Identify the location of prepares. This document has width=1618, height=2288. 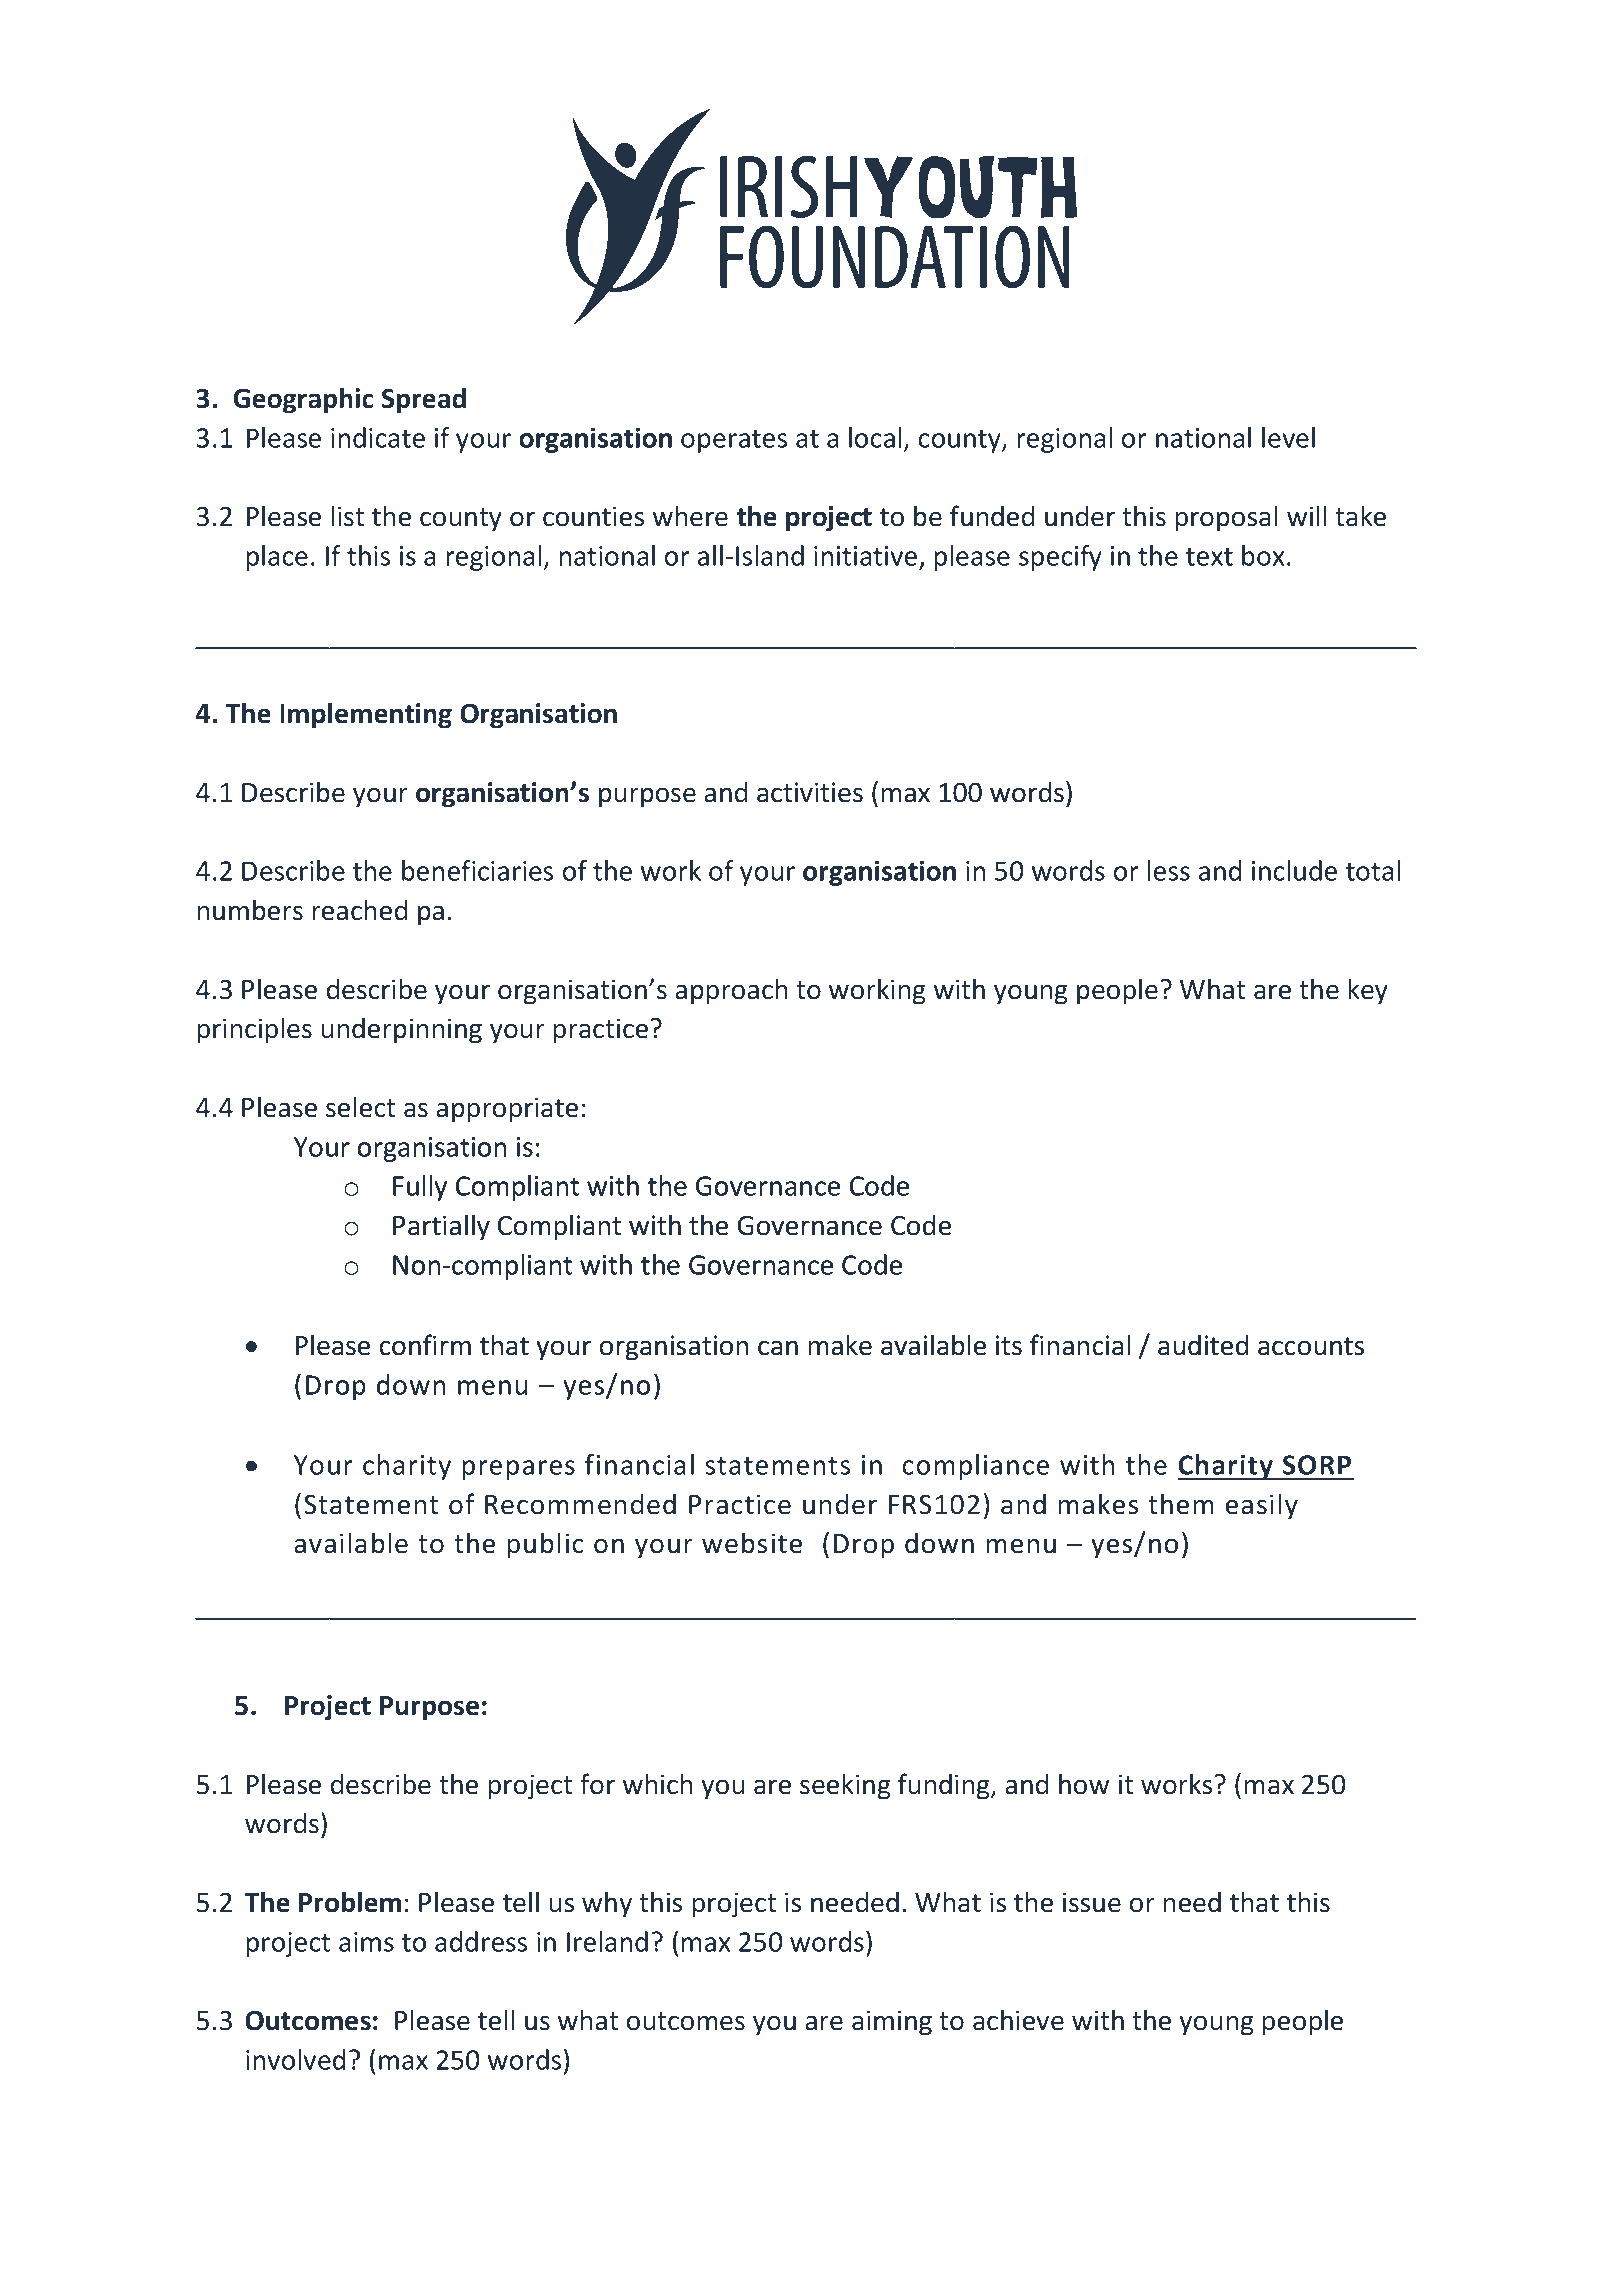
(518, 1470).
